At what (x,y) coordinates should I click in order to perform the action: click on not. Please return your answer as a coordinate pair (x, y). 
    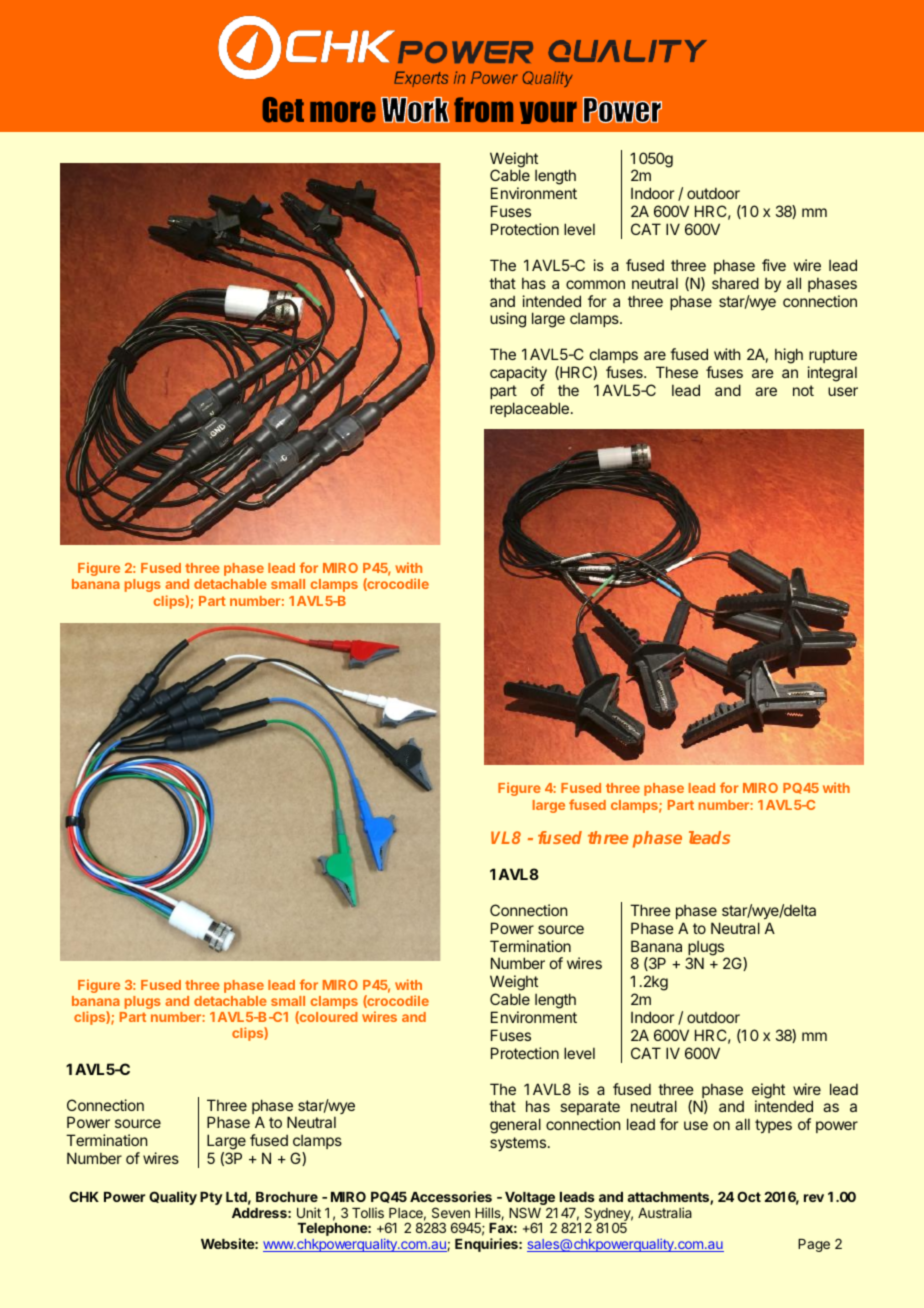
    Looking at the image, I should click on (803, 390).
